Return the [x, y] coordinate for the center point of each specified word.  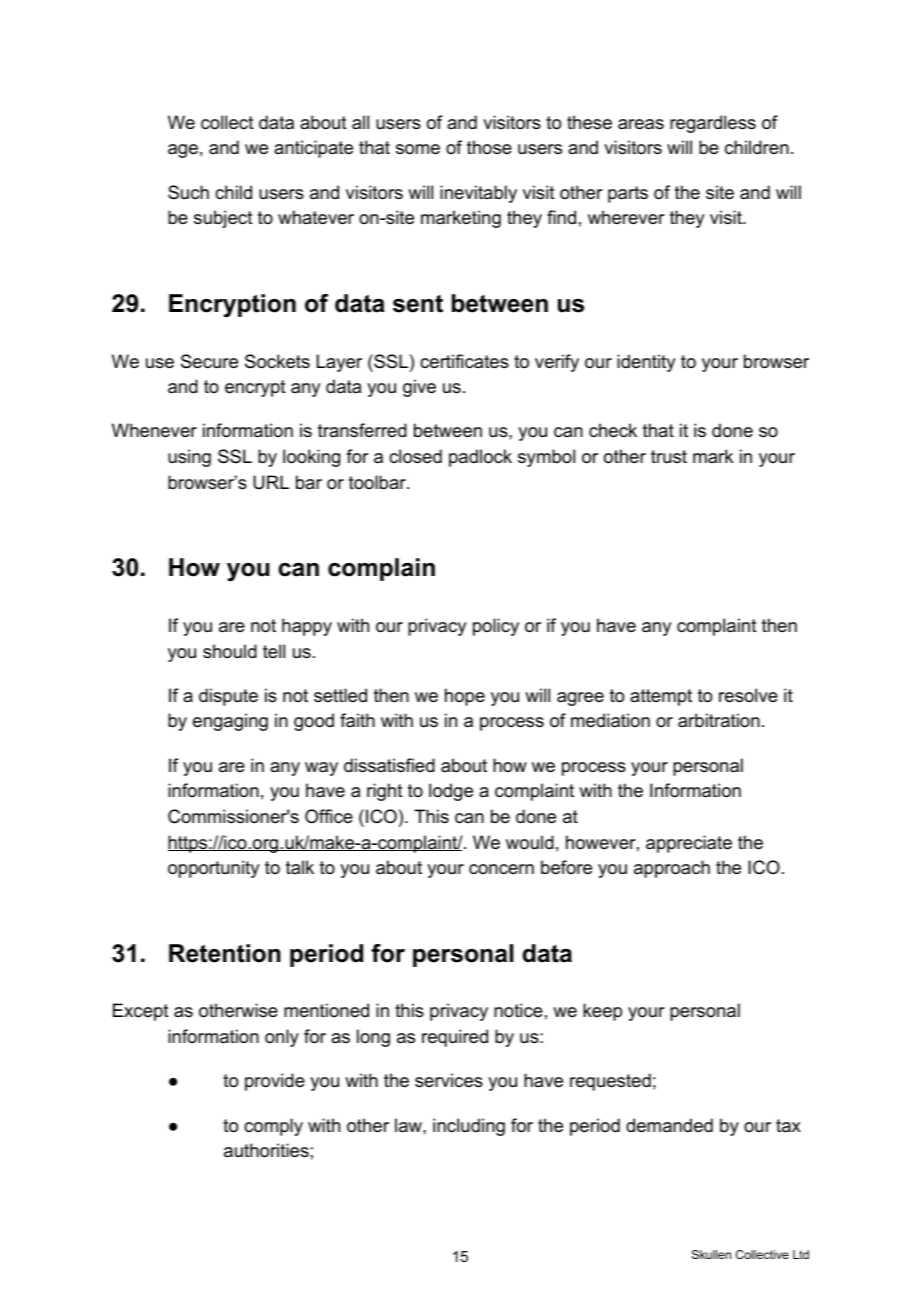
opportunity [213, 869]
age [183, 151]
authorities [266, 1150]
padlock [480, 458]
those [489, 147]
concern [501, 869]
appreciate [689, 844]
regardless [713, 124]
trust [669, 456]
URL [271, 482]
